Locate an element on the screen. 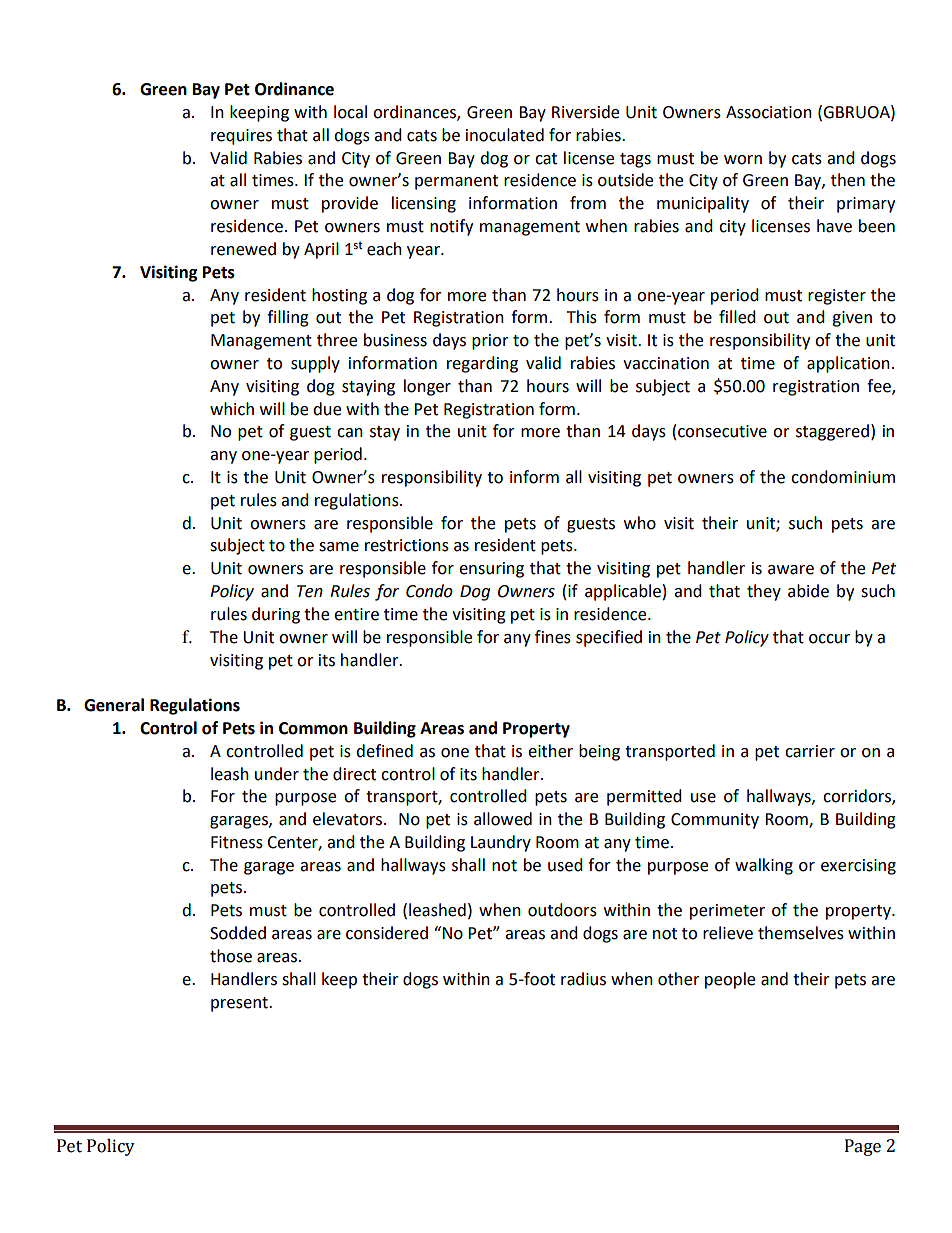  which is located at coordinates (232, 409).
